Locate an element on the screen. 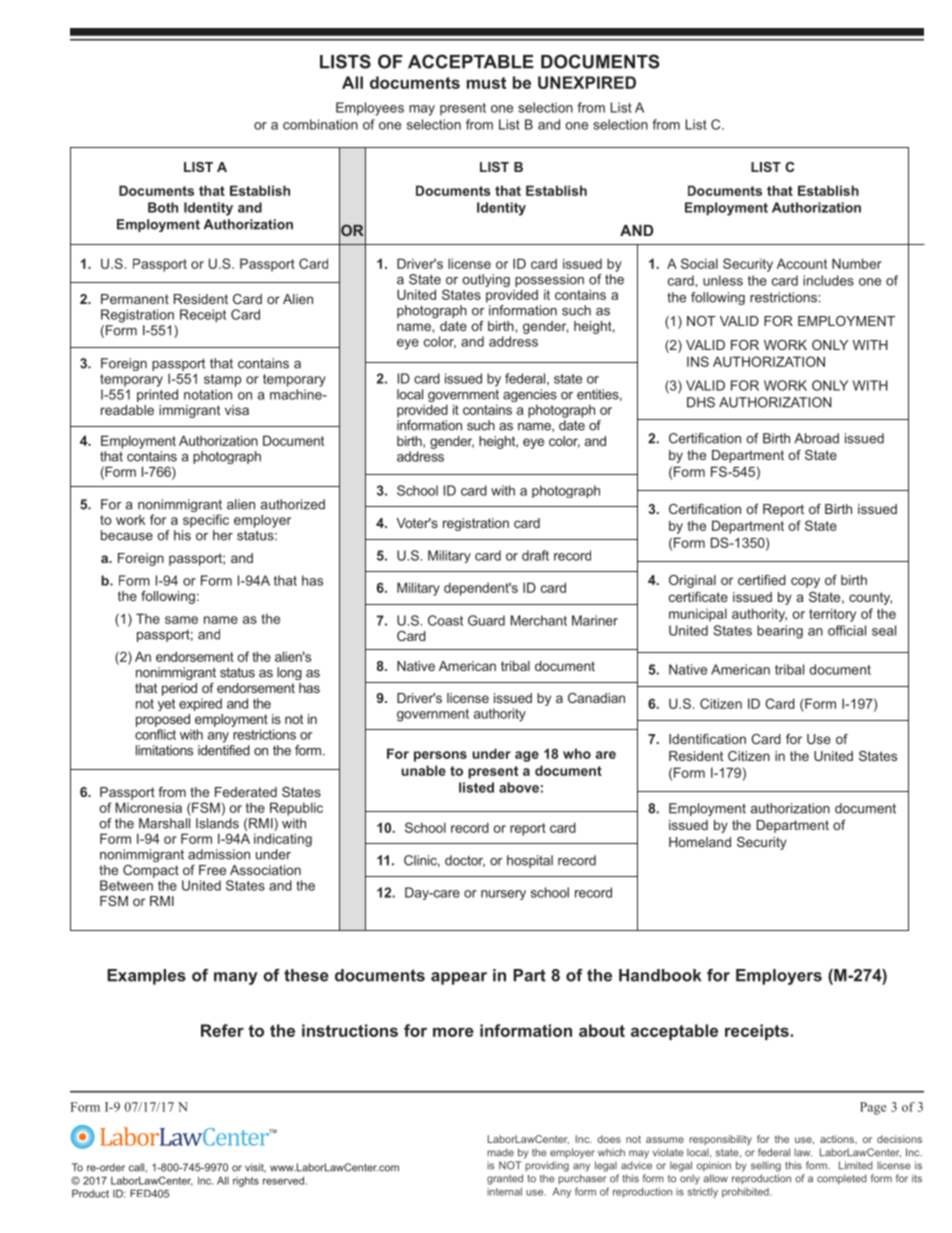  Abroad is located at coordinates (816, 438).
